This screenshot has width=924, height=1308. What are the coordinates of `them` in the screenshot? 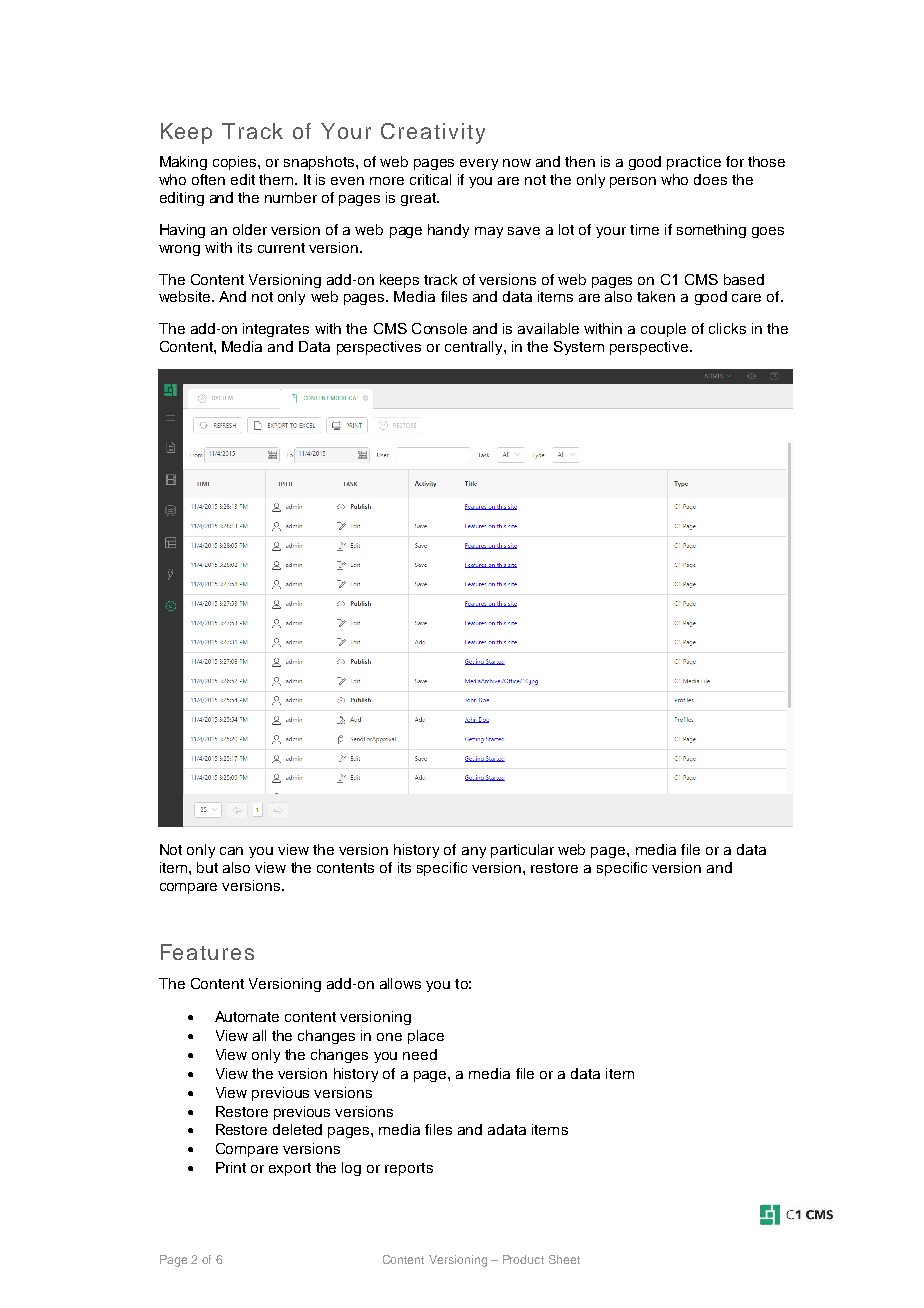 It's located at (276, 179).
